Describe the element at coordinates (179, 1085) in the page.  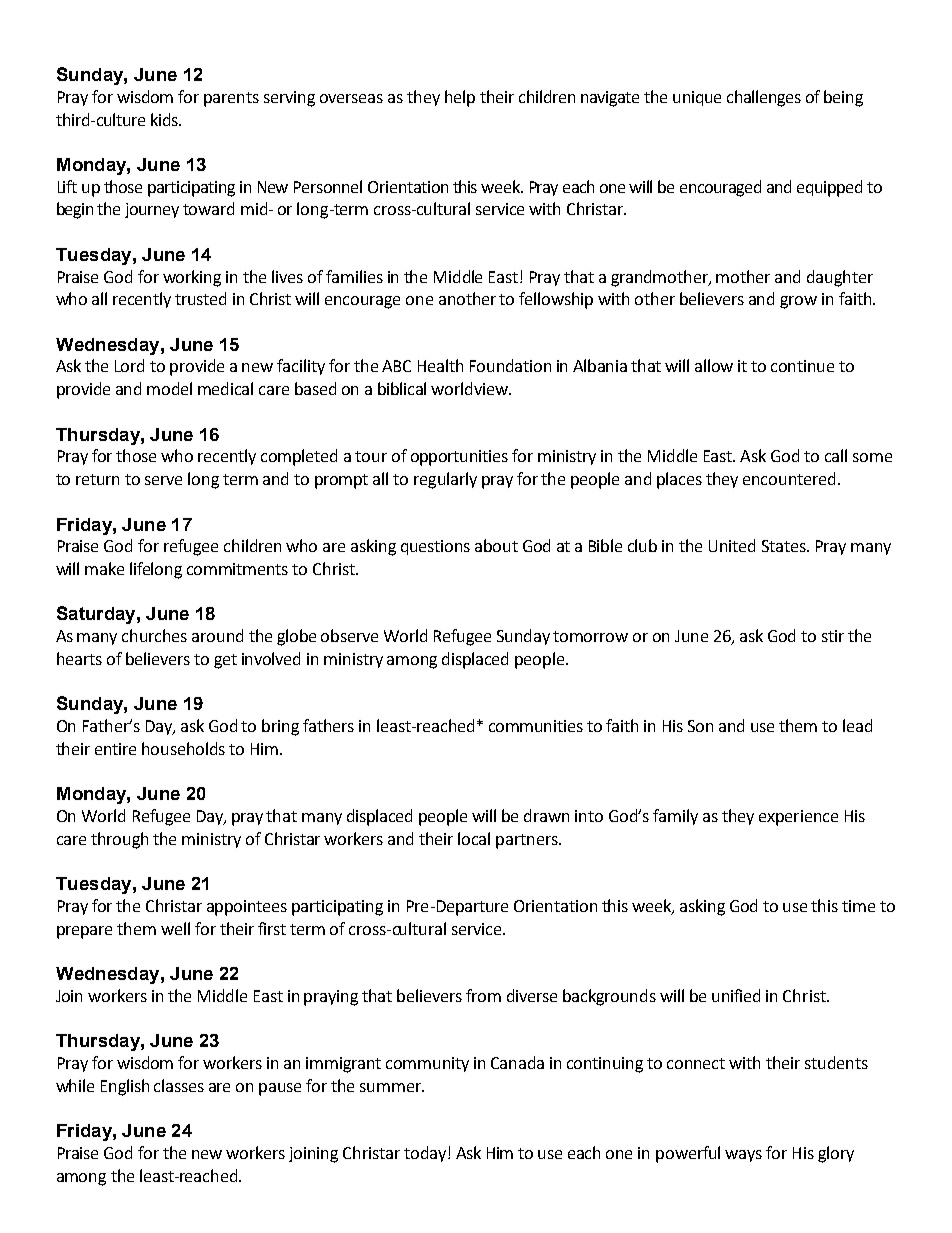
I see `classes` at that location.
